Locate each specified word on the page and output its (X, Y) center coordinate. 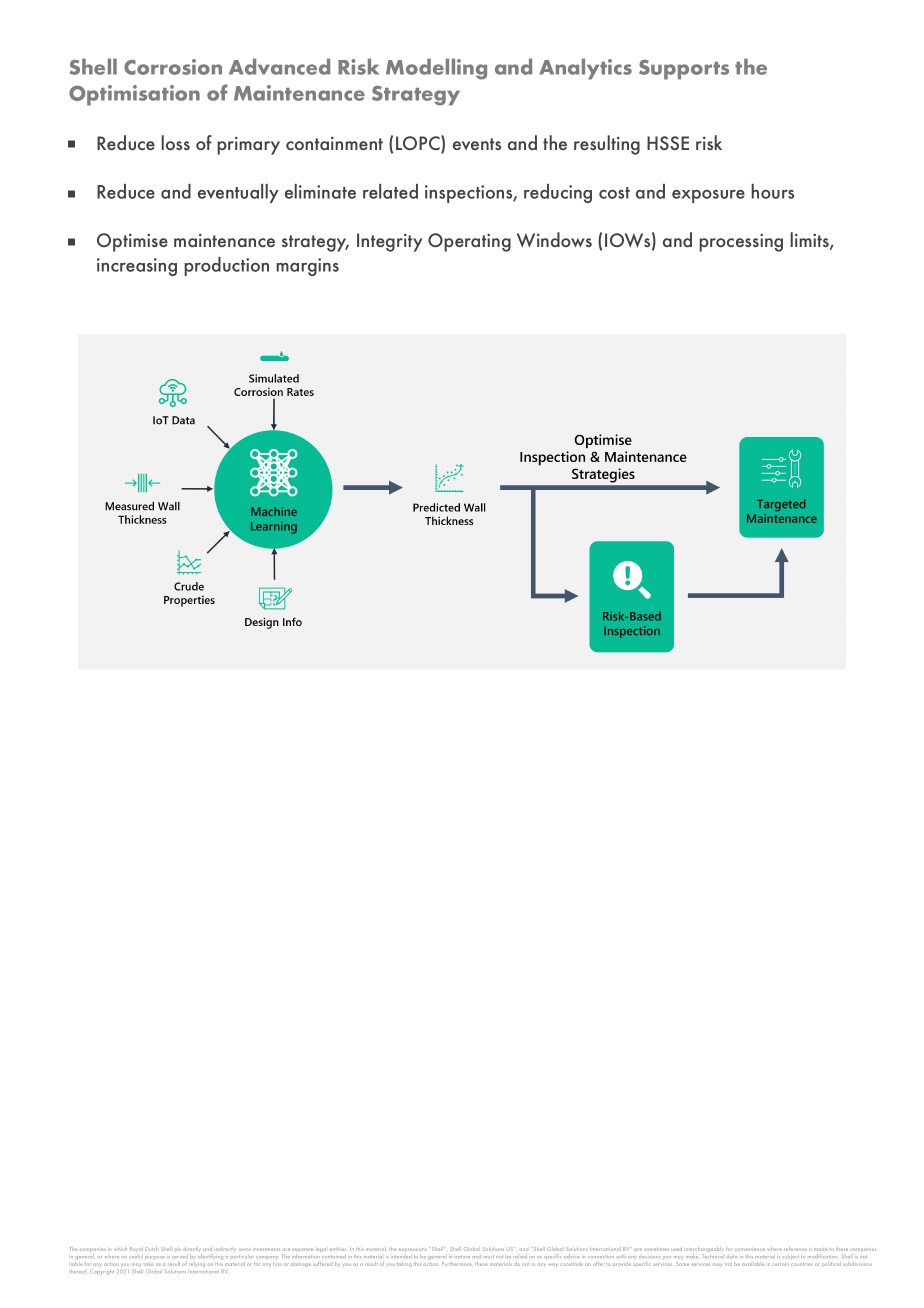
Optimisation (134, 95)
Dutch (152, 1249)
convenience (750, 1249)
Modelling (436, 69)
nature (462, 1256)
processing (741, 243)
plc (178, 1249)
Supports (684, 70)
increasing (137, 267)
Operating (469, 242)
